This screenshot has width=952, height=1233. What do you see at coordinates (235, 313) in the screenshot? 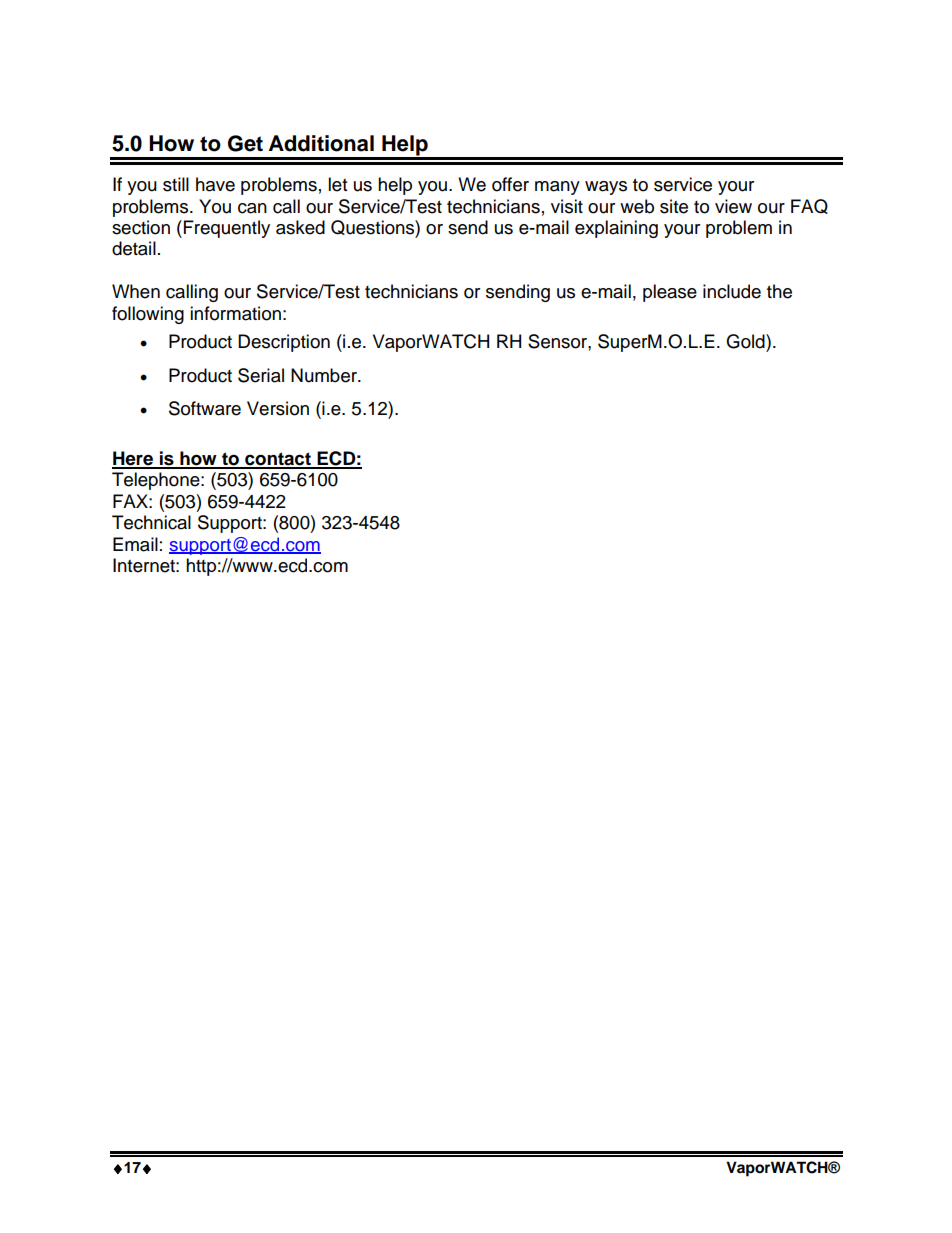
I see `information` at bounding box center [235, 313].
